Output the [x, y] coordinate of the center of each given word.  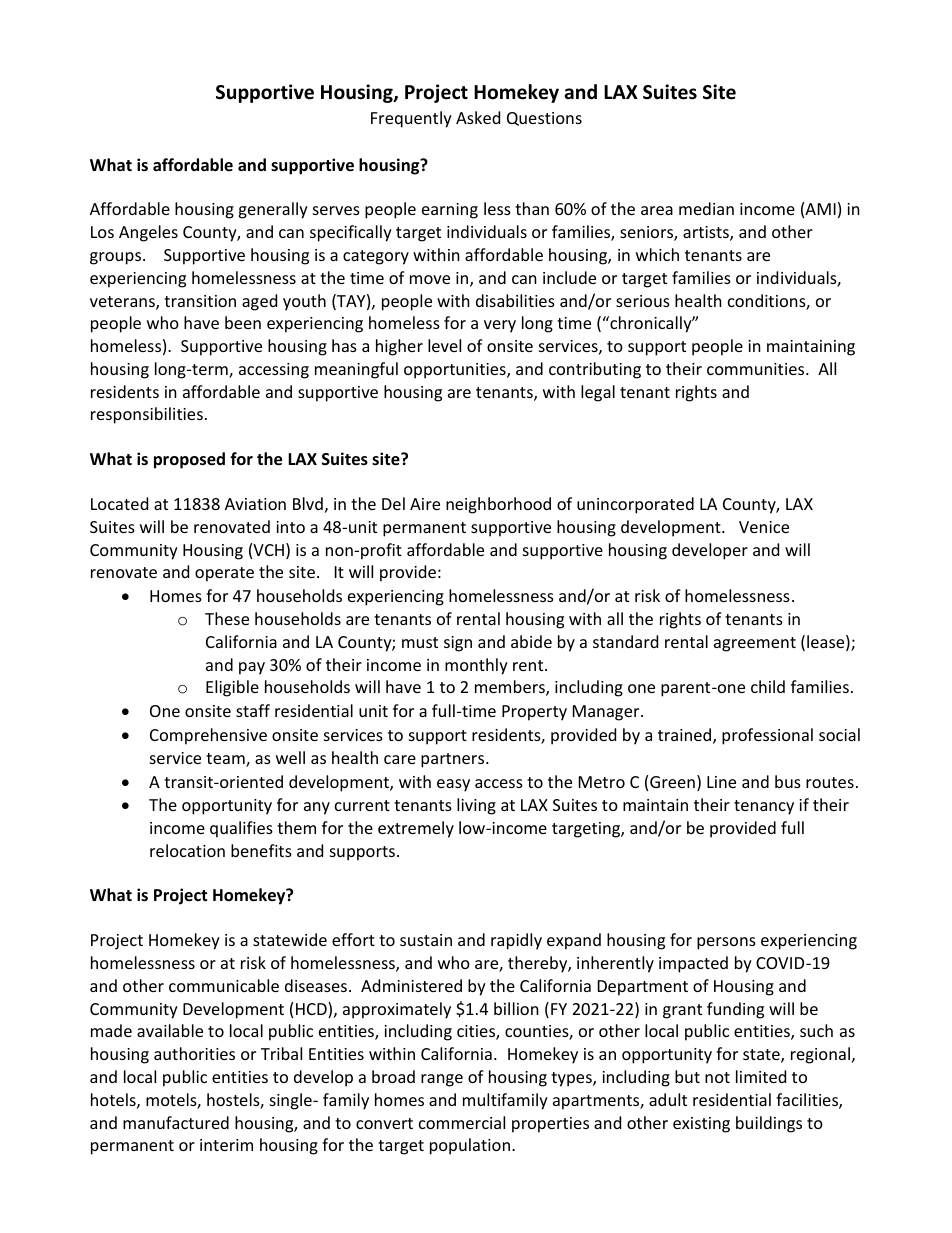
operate [224, 574]
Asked [478, 117]
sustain [426, 940]
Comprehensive [208, 736]
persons [726, 943]
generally [273, 210]
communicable [224, 985]
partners [454, 760]
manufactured [176, 1122]
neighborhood [498, 505]
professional [767, 736]
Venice [764, 527]
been [243, 322]
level [444, 345]
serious [643, 301]
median [706, 208]
